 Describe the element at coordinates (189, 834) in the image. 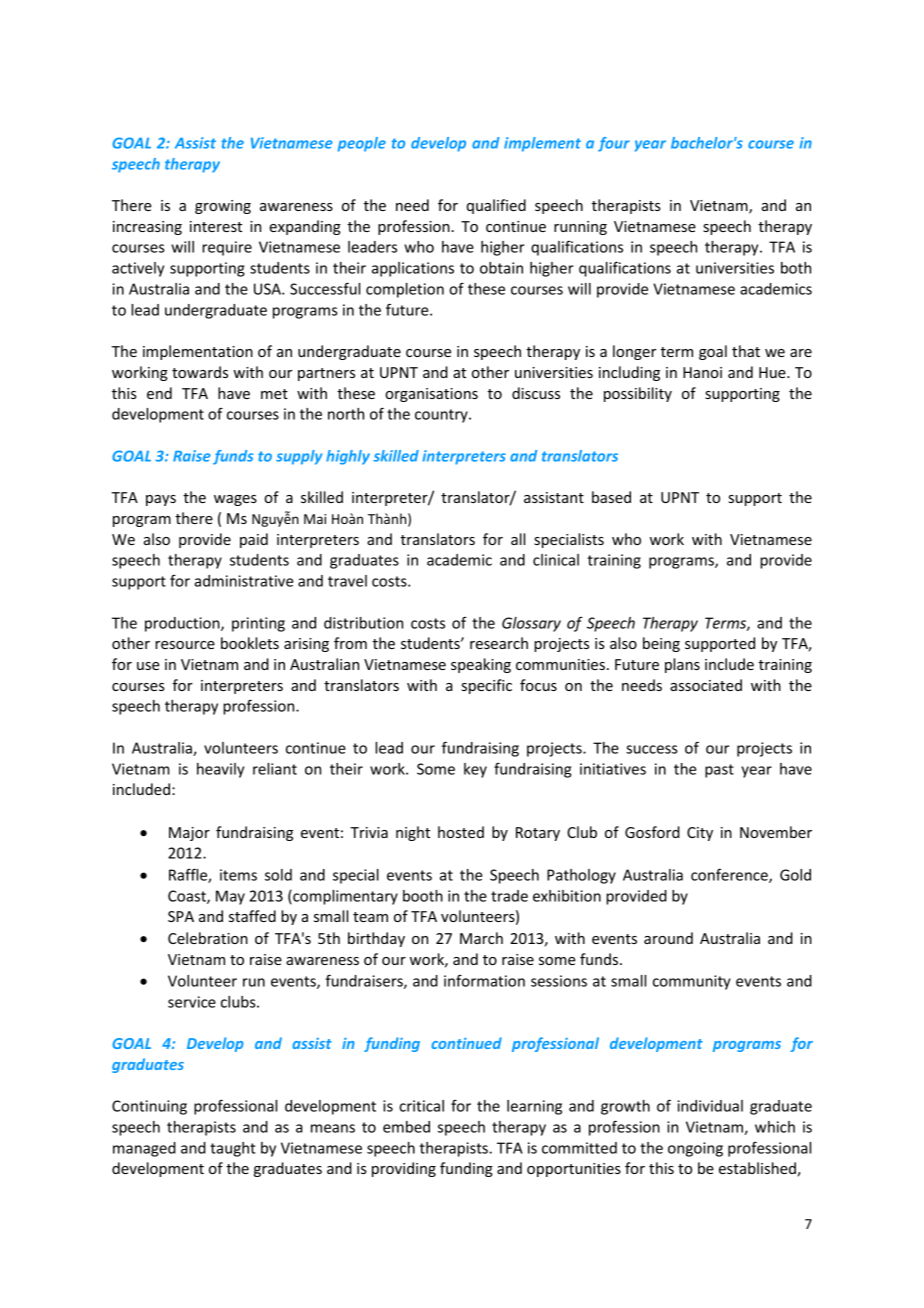

I see `Major` at that location.
